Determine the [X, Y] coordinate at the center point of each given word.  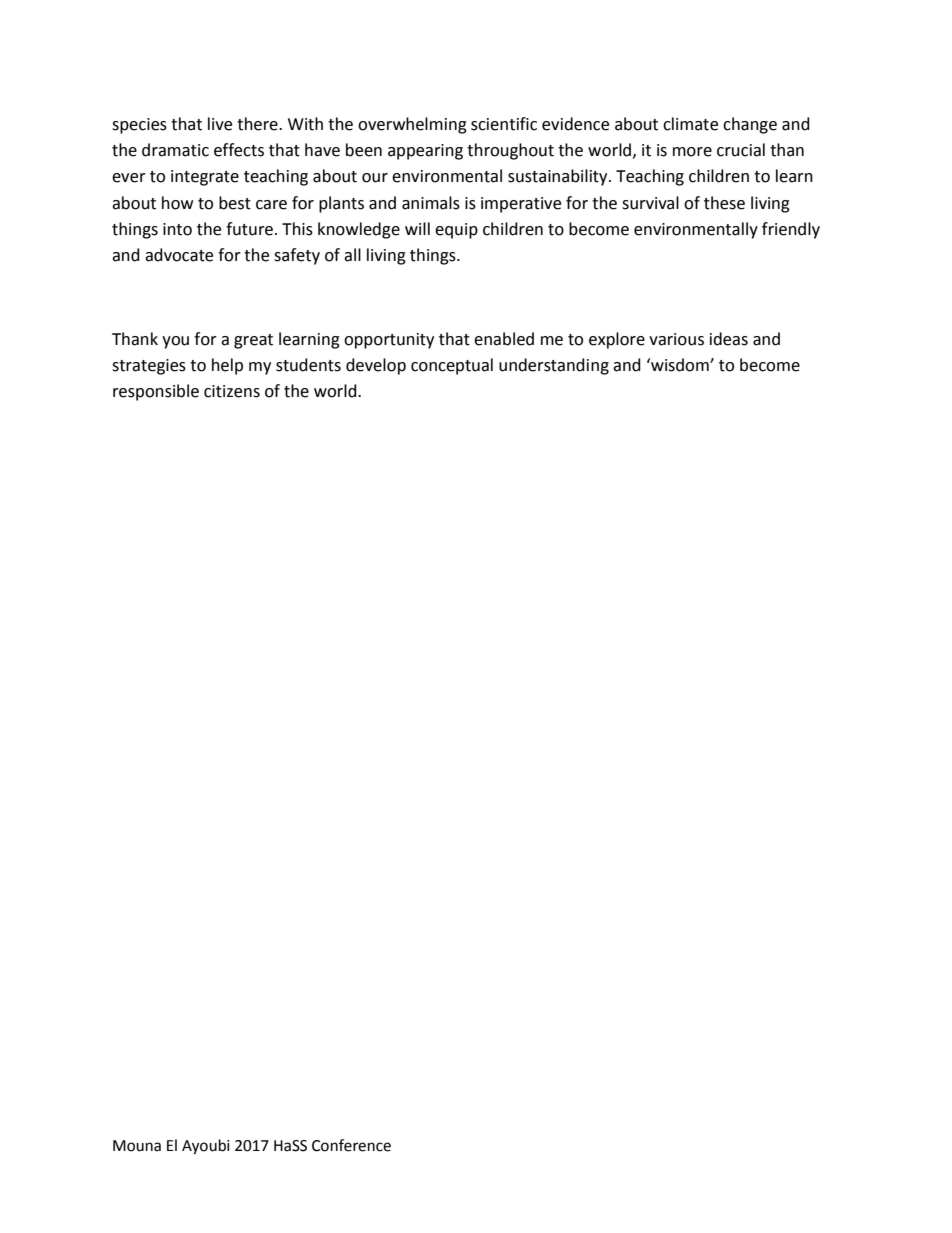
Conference [351, 1145]
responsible [156, 392]
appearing [425, 152]
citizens [232, 391]
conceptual [452, 366]
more [692, 152]
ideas [729, 339]
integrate [205, 178]
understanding [554, 366]
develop [376, 366]
